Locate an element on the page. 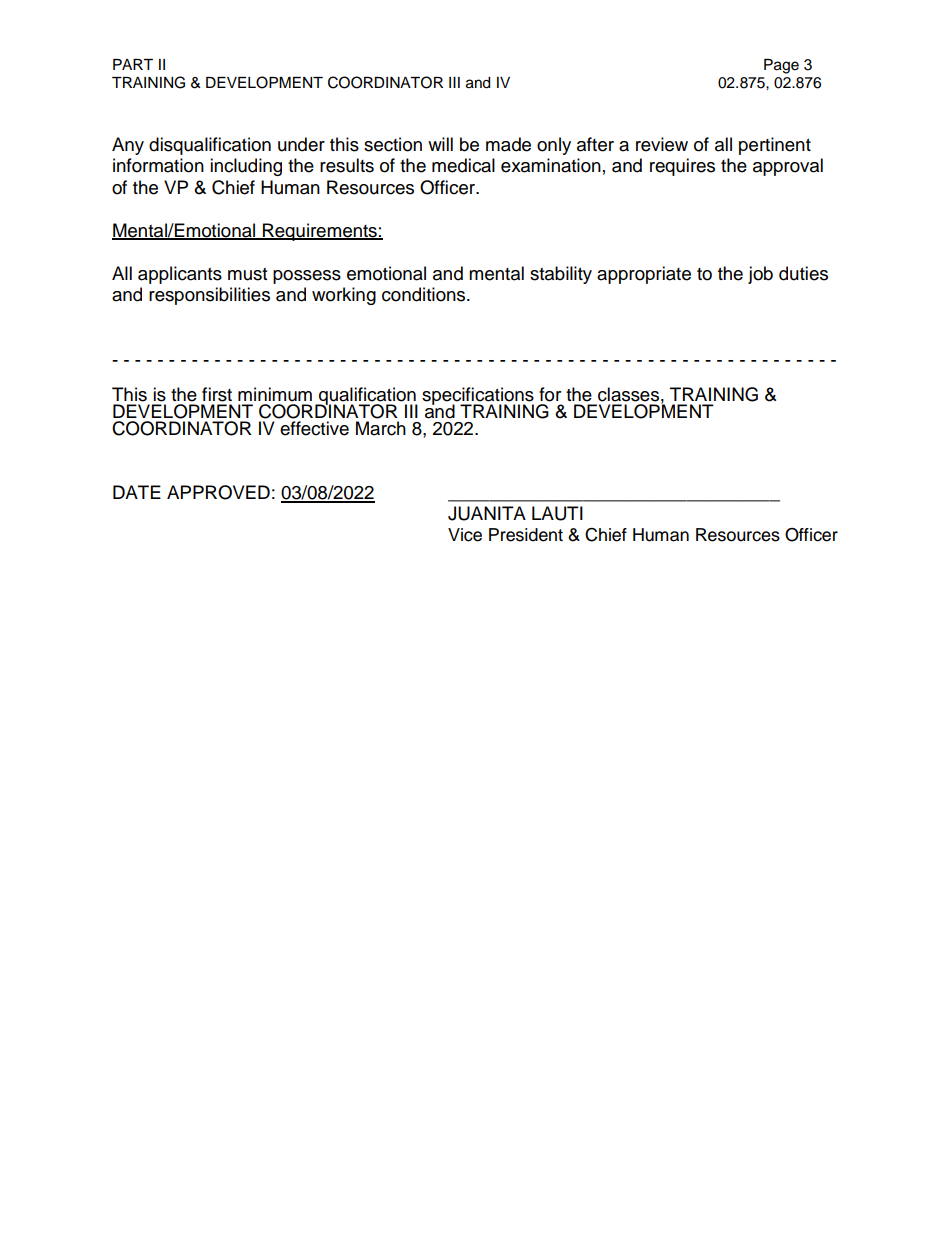  appropriate is located at coordinates (644, 275).
